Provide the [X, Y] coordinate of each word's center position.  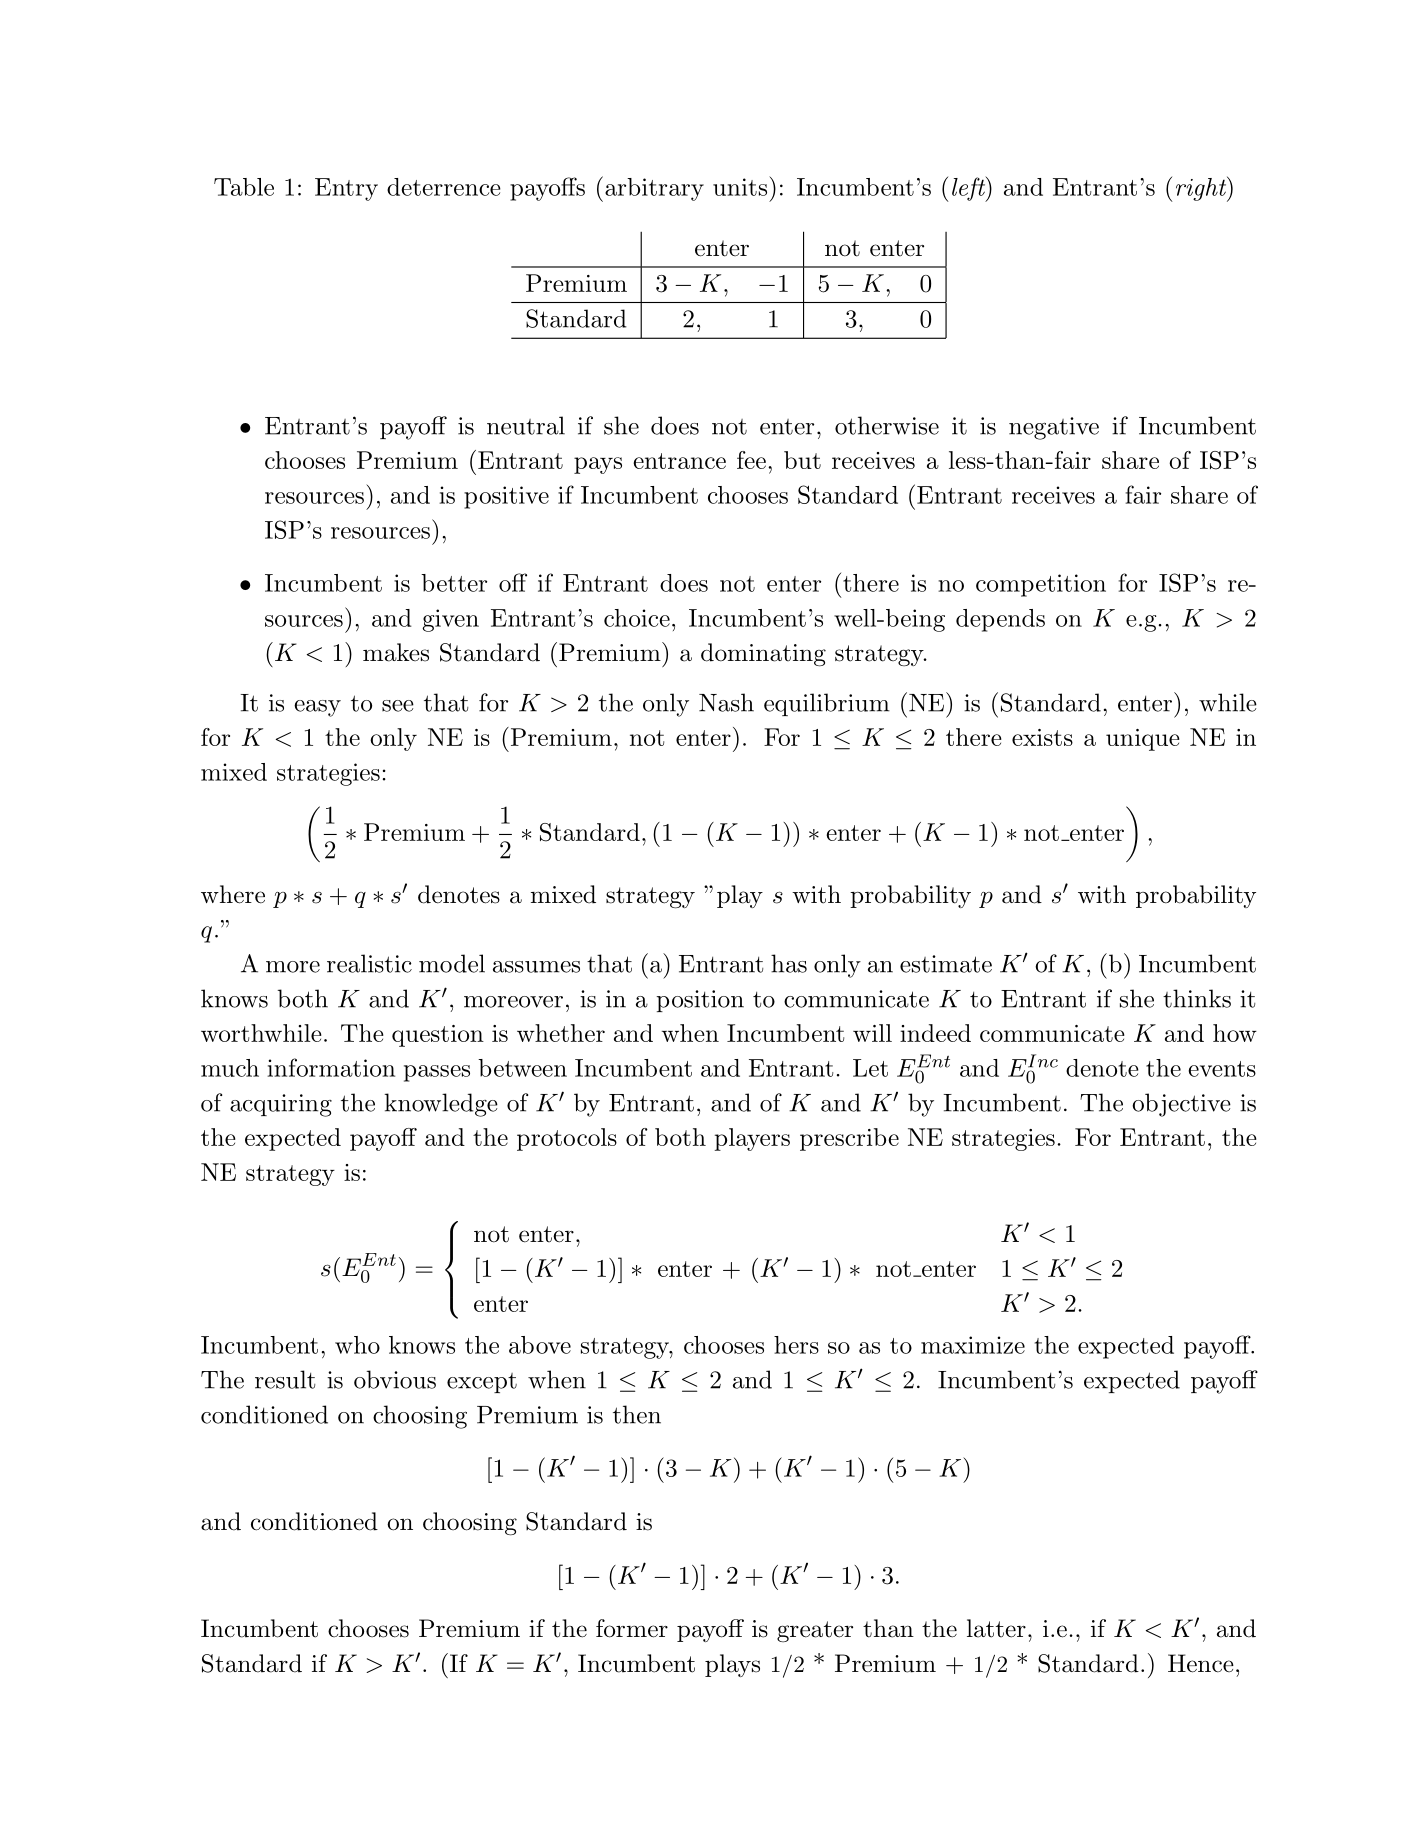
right [1202, 189]
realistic [369, 963]
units [740, 187]
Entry [346, 189]
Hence [1201, 1663]
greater [815, 1631]
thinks [1197, 998]
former [632, 1628]
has [789, 963]
